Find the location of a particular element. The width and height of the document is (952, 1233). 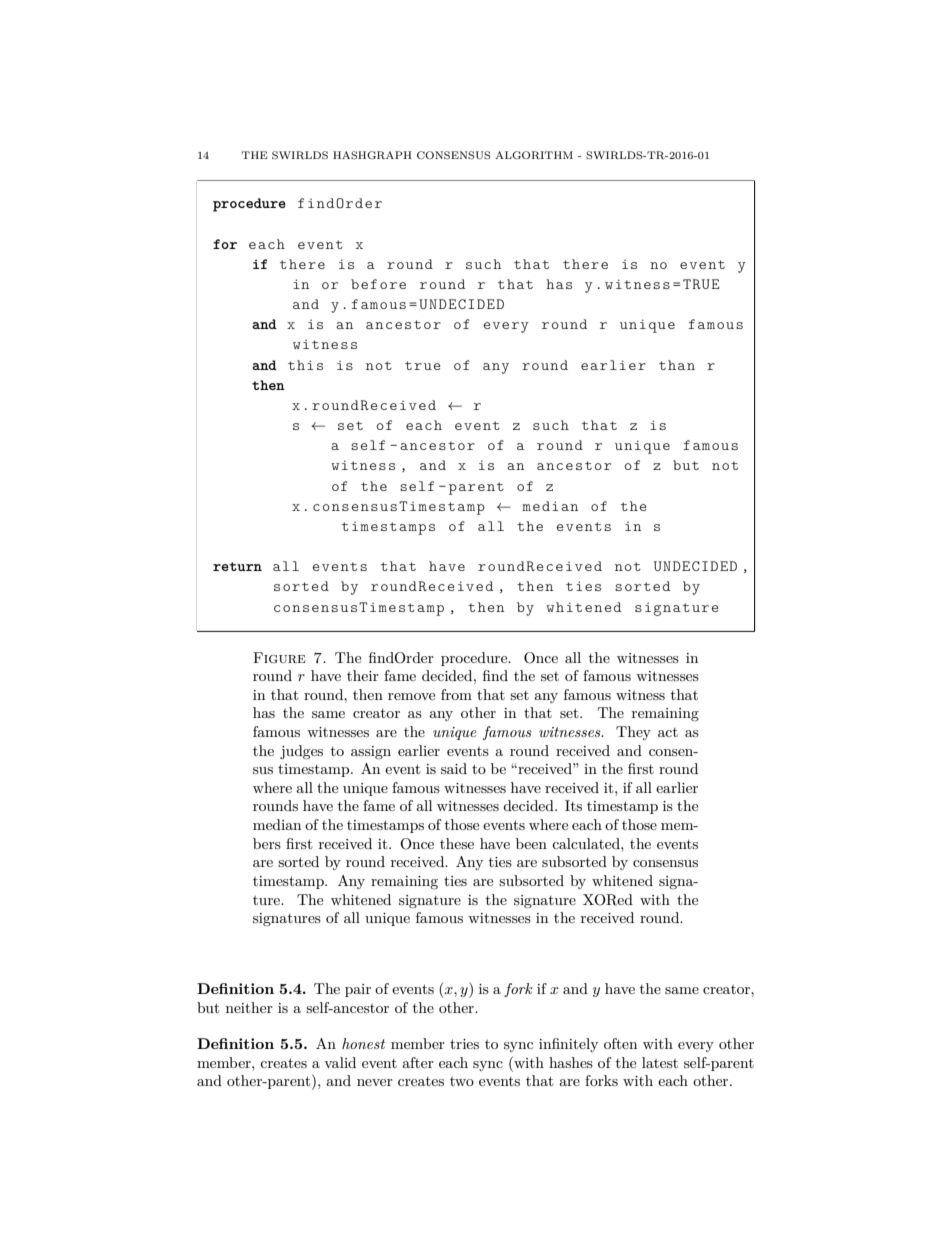

calculated is located at coordinates (587, 843).
